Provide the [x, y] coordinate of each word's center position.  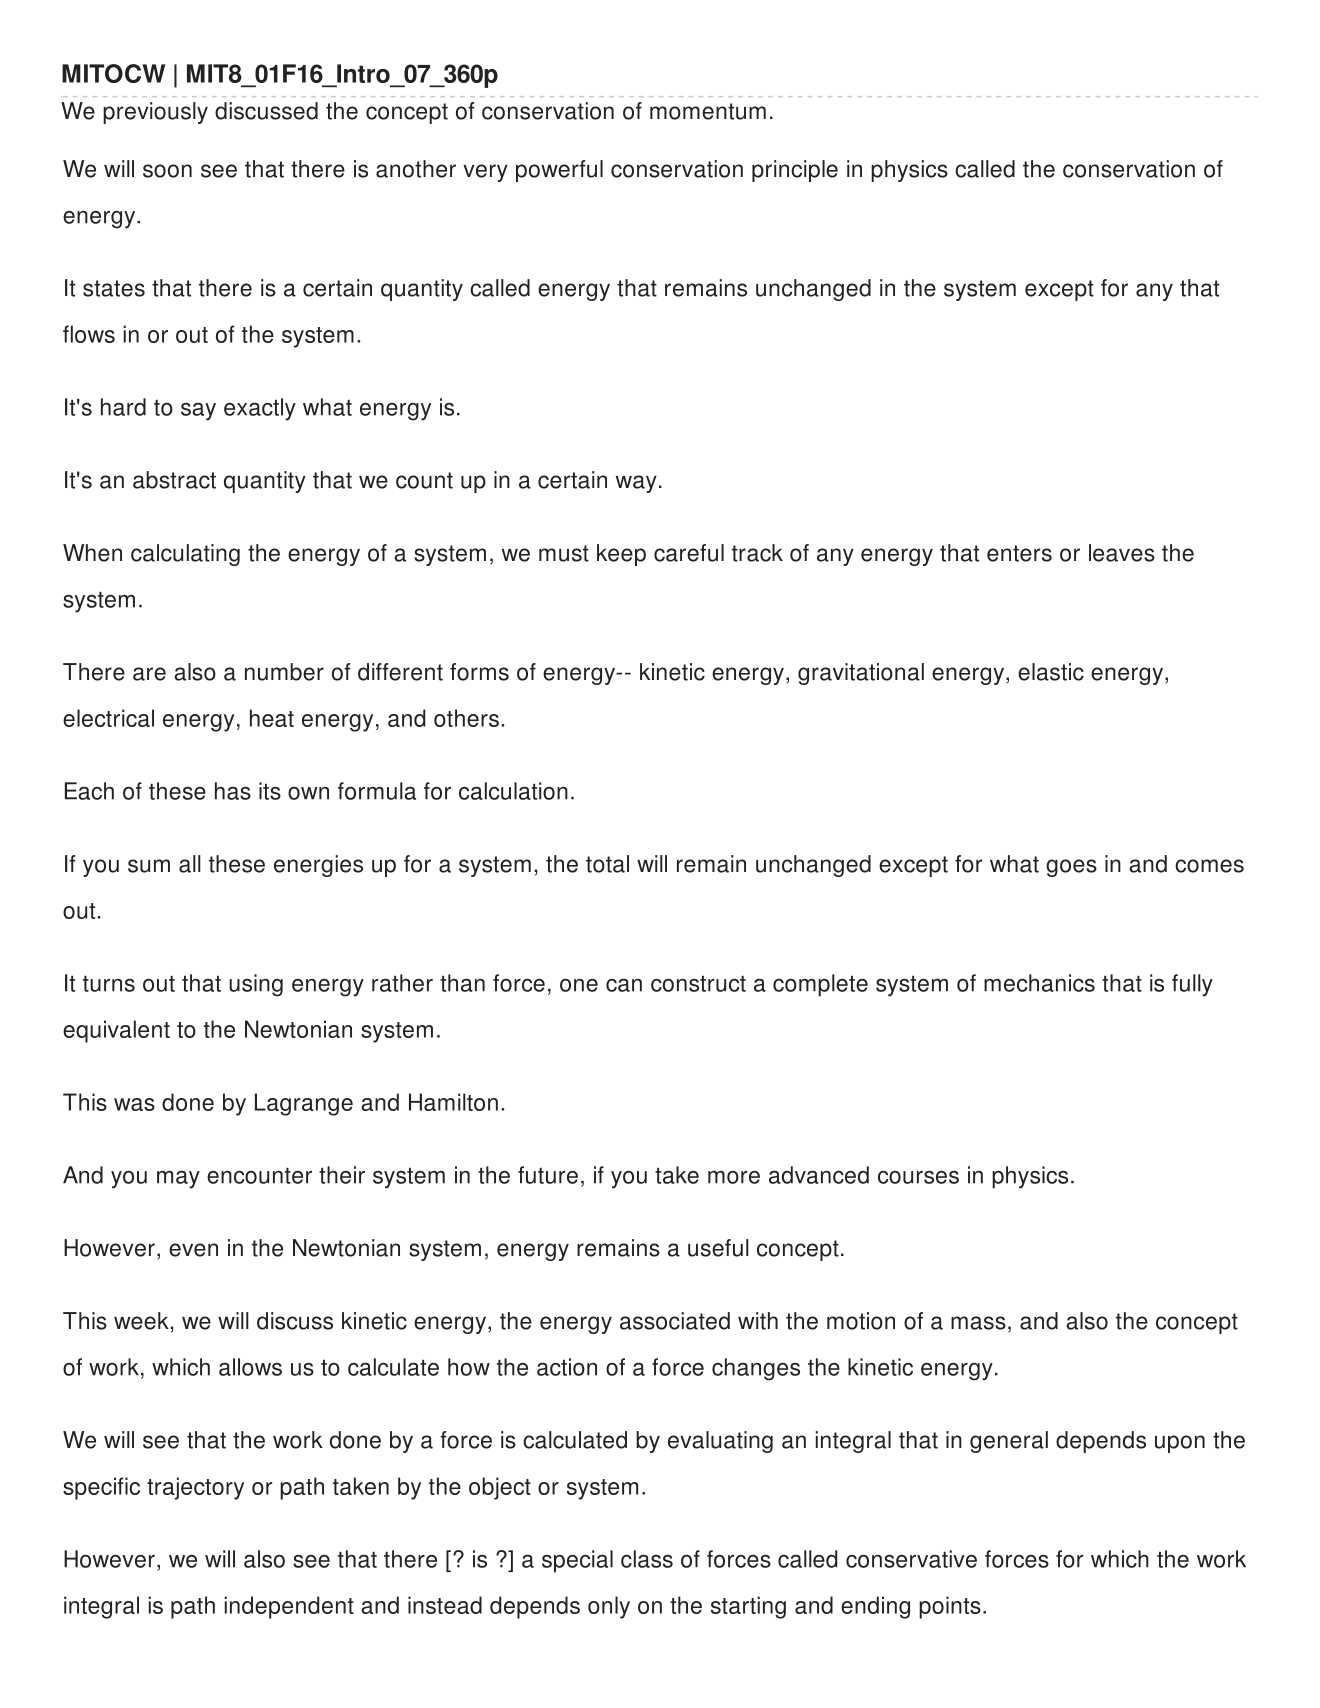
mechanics [1039, 983]
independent [289, 1607]
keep [621, 555]
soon [167, 171]
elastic [1051, 672]
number [284, 672]
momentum [708, 111]
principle [795, 171]
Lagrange [304, 1104]
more [734, 1177]
